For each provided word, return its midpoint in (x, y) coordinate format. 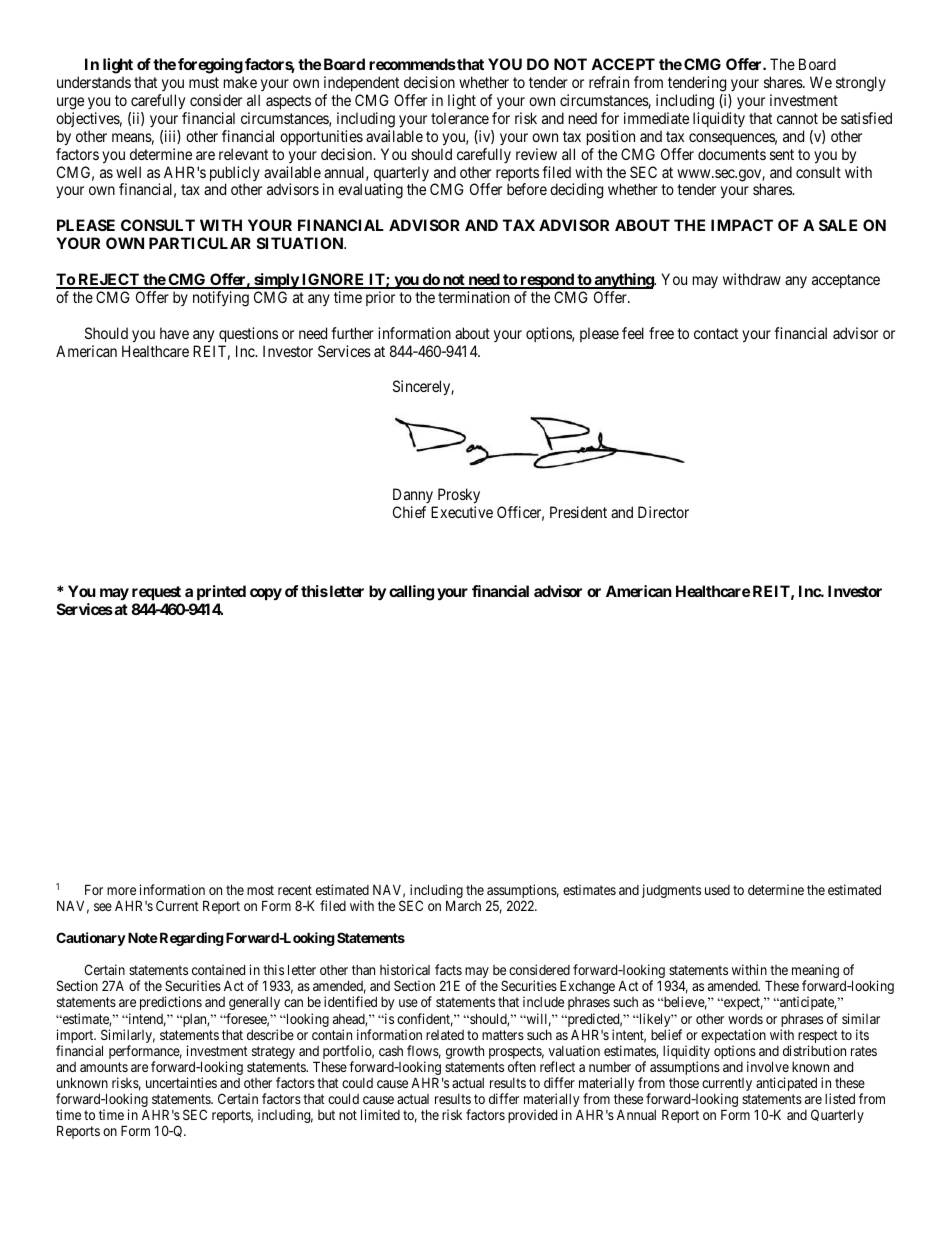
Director (663, 512)
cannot (797, 118)
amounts (104, 1067)
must (204, 82)
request (156, 593)
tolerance (460, 118)
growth (465, 1052)
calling (411, 593)
